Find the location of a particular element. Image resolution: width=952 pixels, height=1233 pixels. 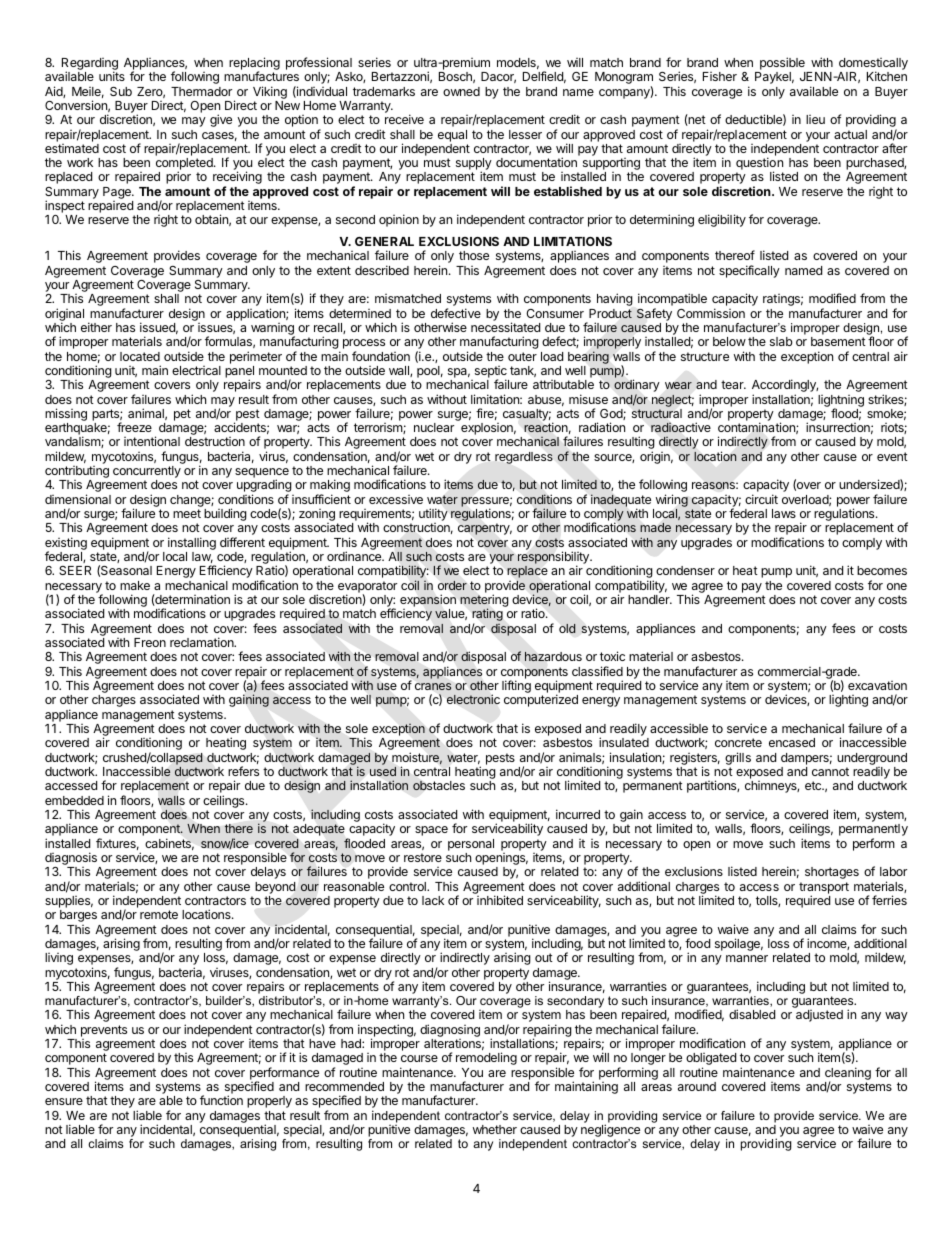

slab is located at coordinates (781, 341).
